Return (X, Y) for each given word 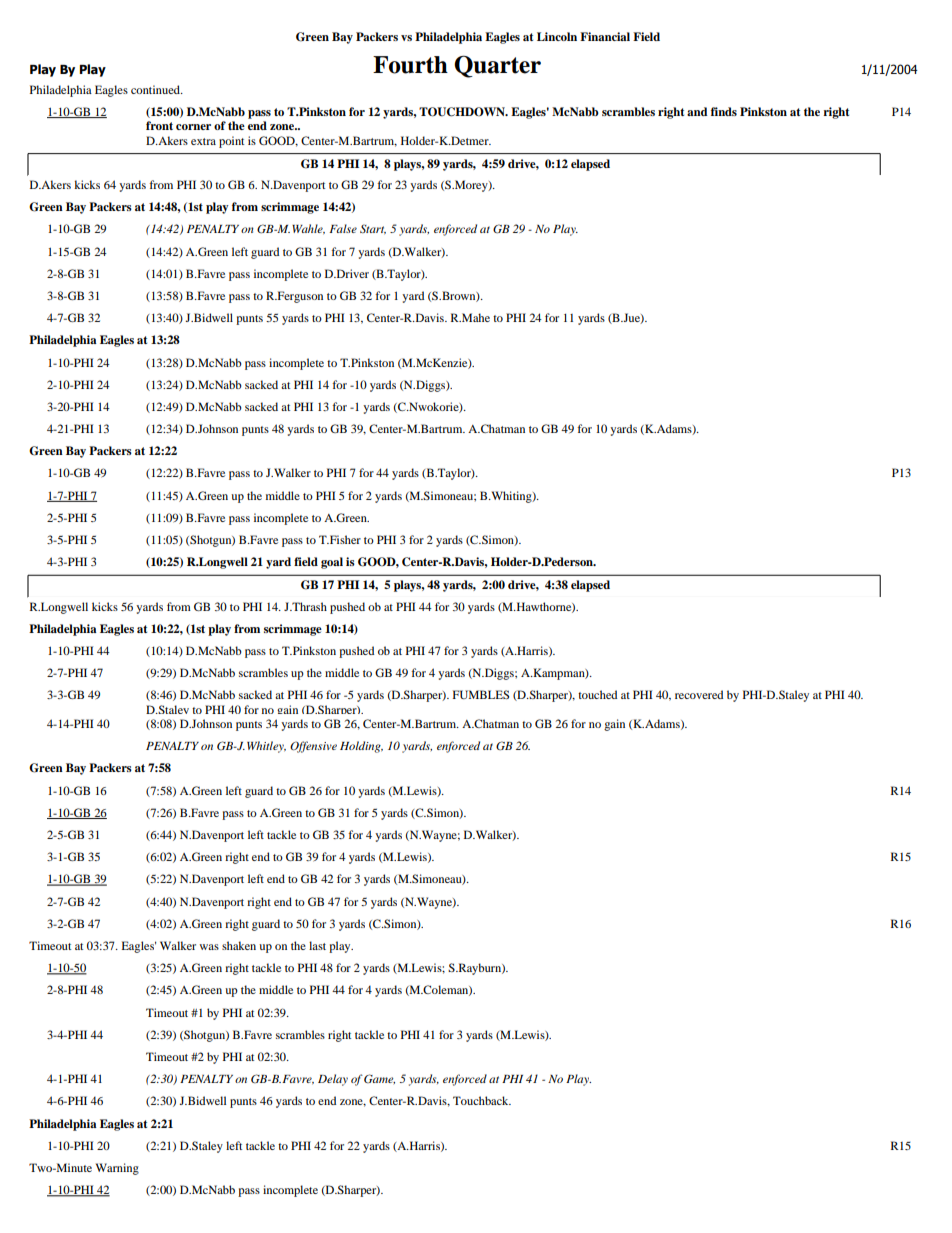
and (697, 111)
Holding (361, 747)
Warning (117, 1169)
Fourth (410, 65)
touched (597, 694)
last (317, 945)
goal (332, 563)
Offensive (313, 747)
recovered (699, 694)
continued (156, 89)
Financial (605, 36)
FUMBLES (481, 694)
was (209, 947)
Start (373, 229)
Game (379, 1079)
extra (203, 141)
